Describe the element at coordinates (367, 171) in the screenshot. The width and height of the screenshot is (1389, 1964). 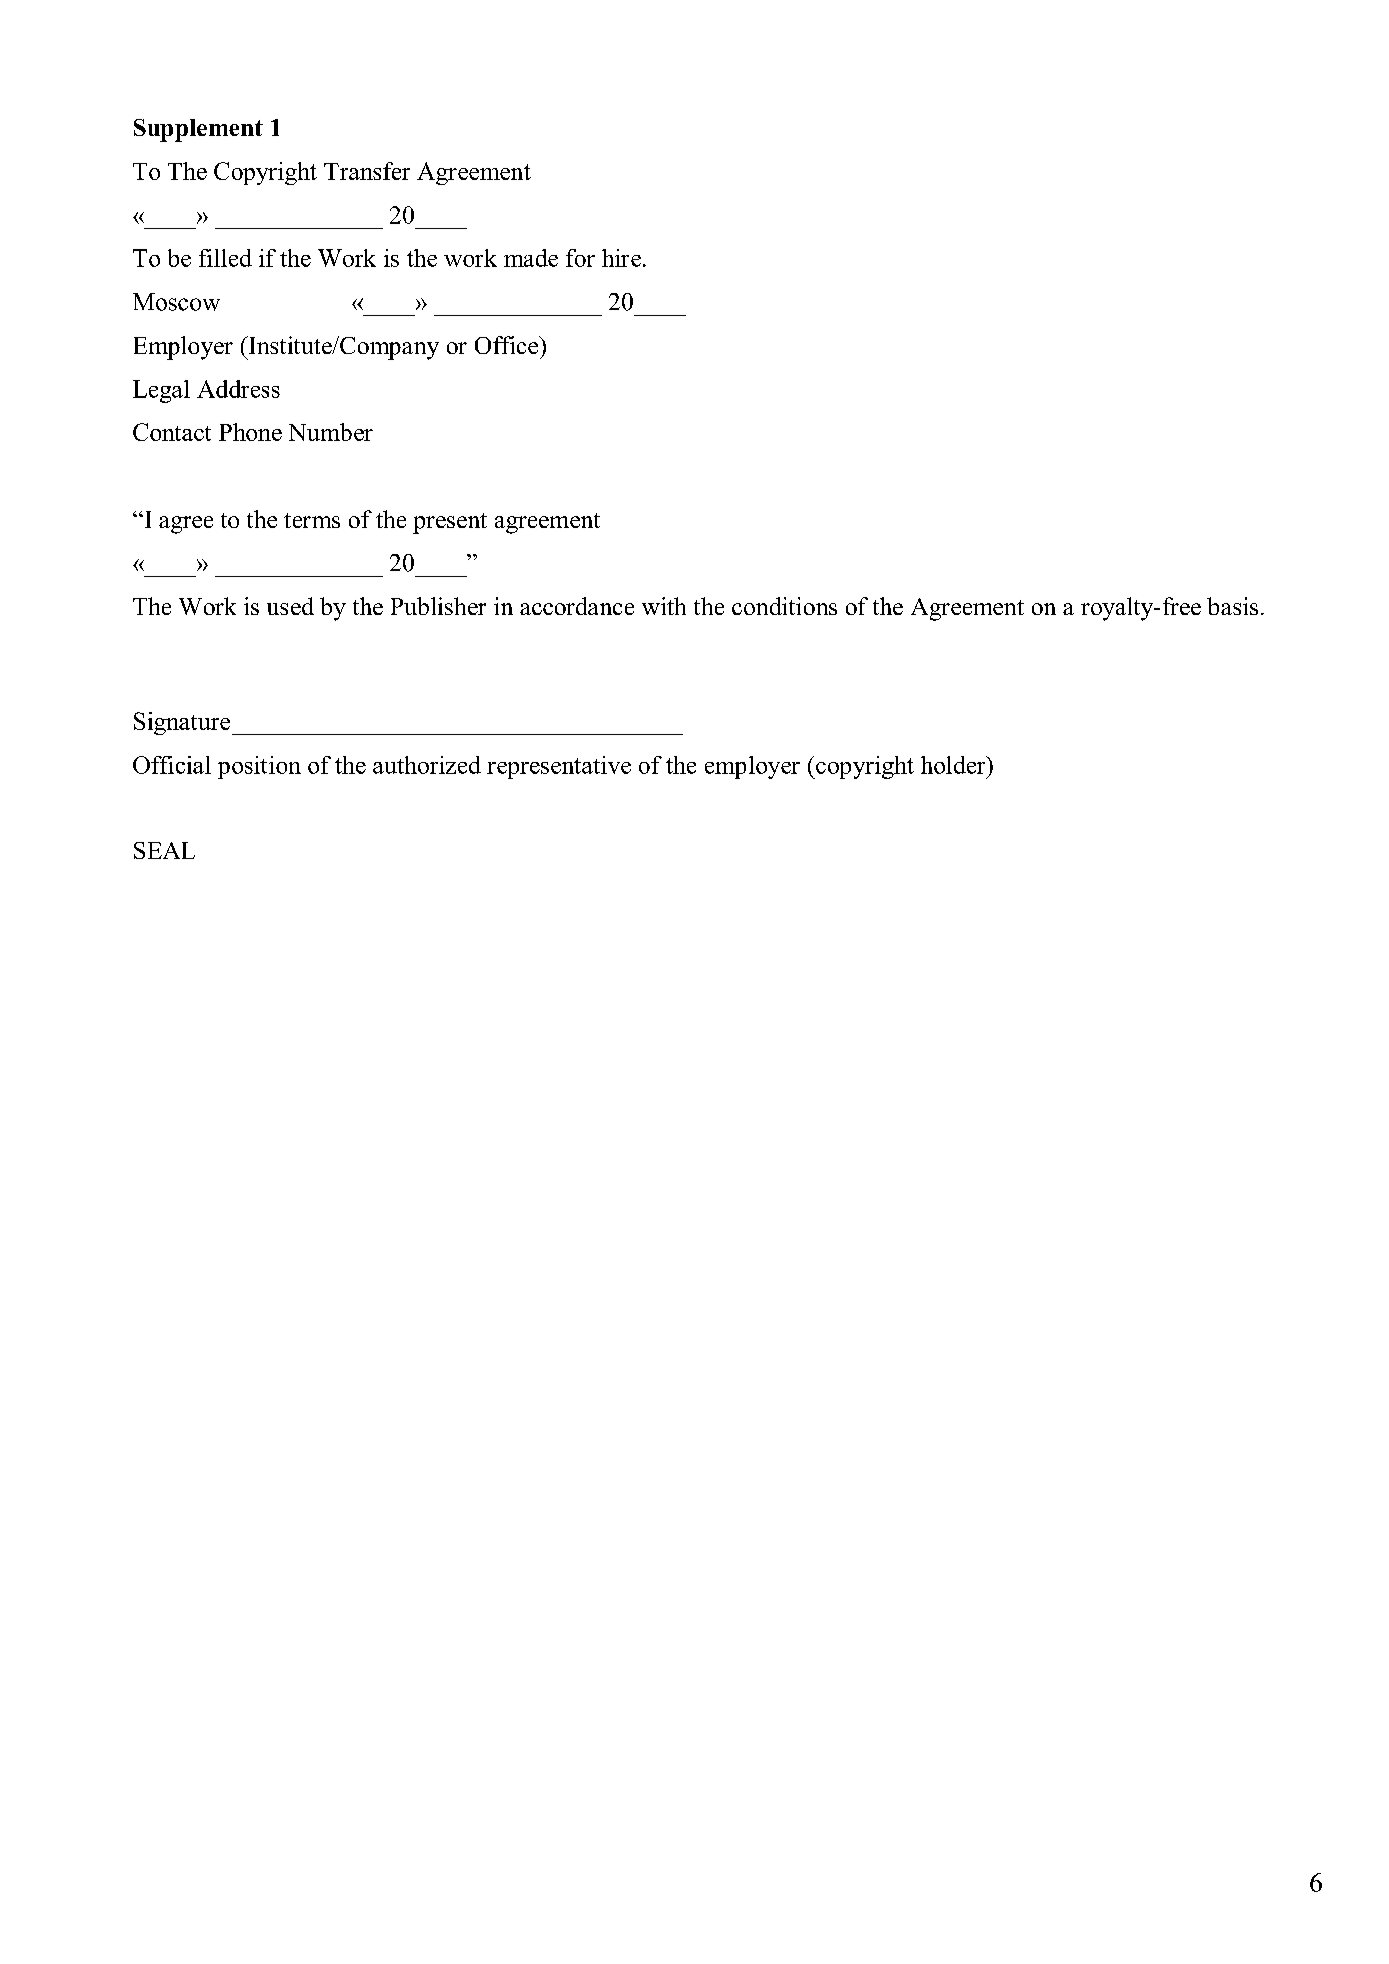
I see `Transfer` at that location.
